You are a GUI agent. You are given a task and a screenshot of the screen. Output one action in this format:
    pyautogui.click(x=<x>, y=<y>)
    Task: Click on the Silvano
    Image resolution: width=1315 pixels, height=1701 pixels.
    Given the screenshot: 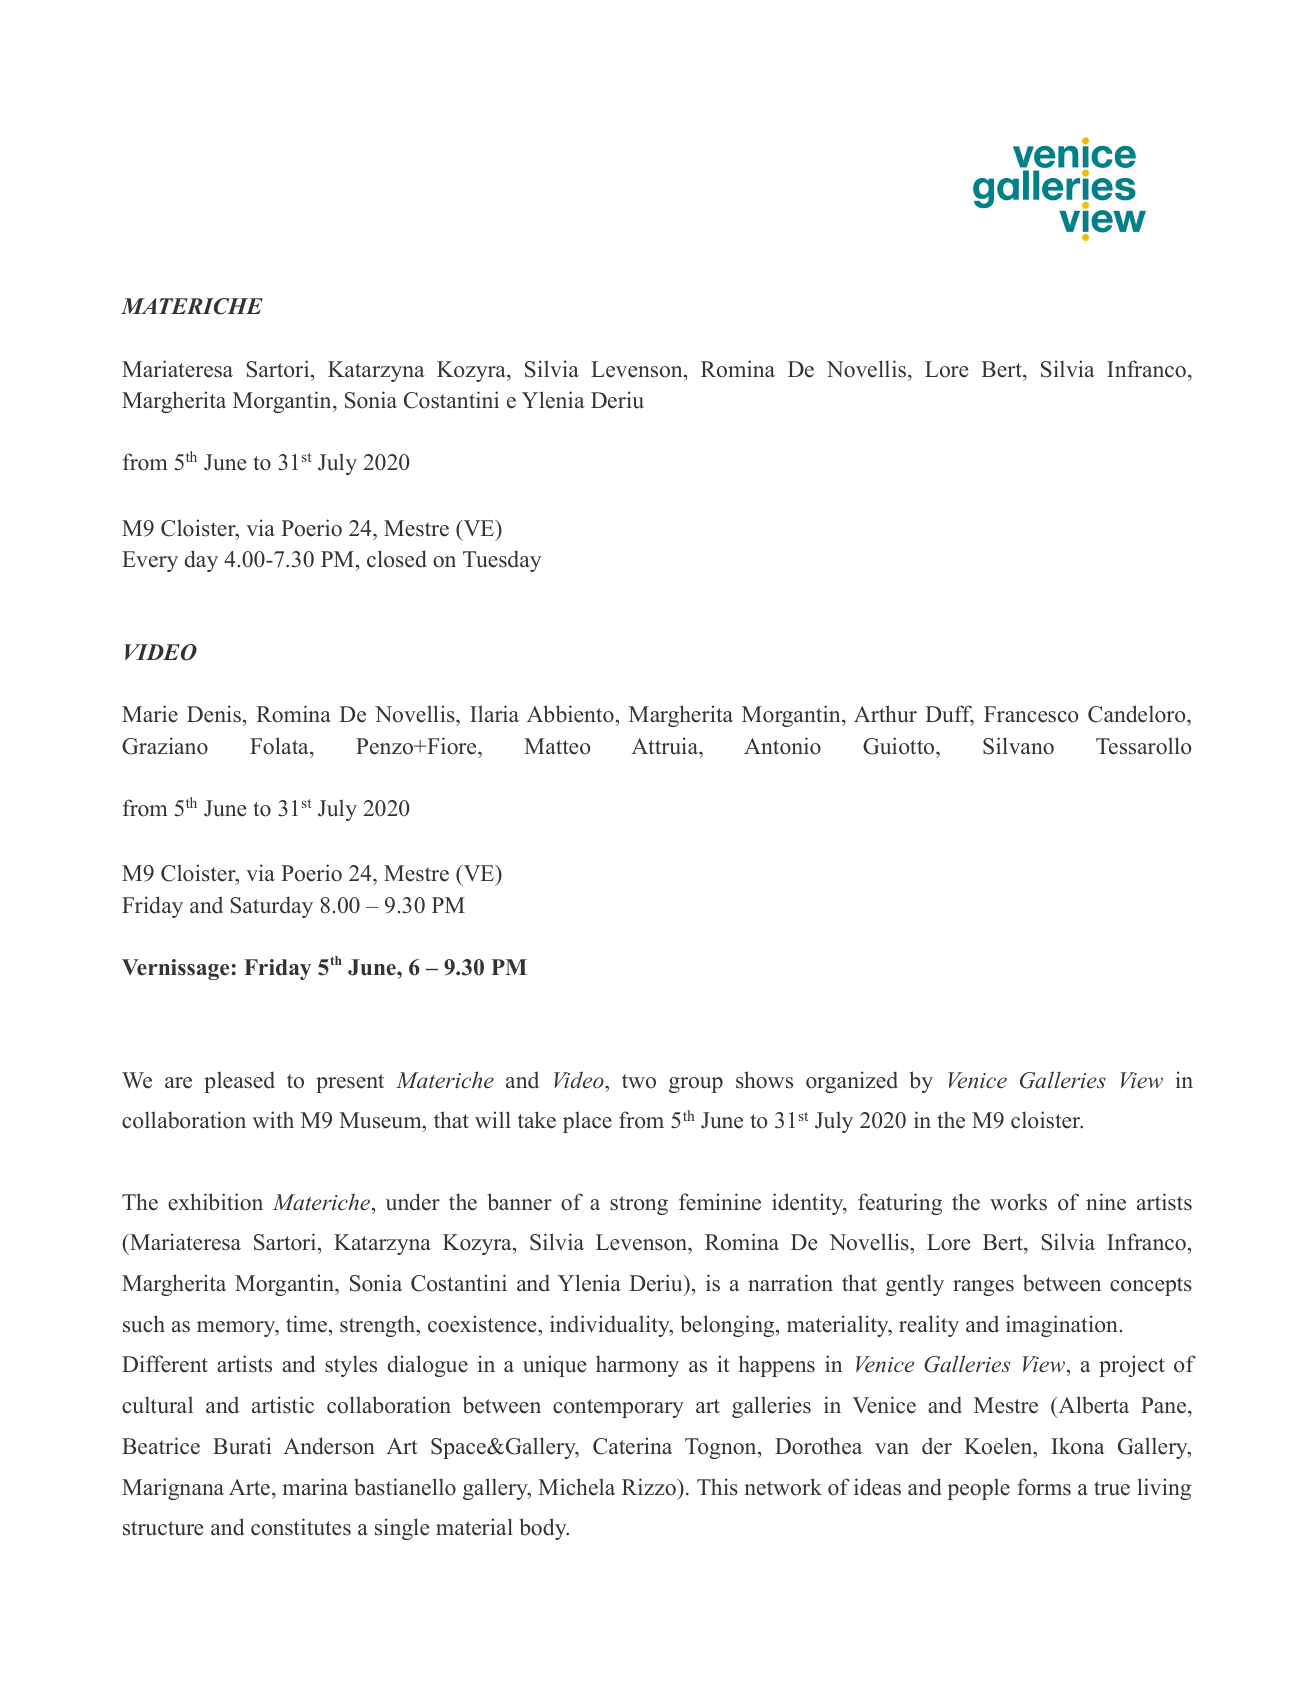 What is the action you would take?
    pyautogui.click(x=1018, y=746)
